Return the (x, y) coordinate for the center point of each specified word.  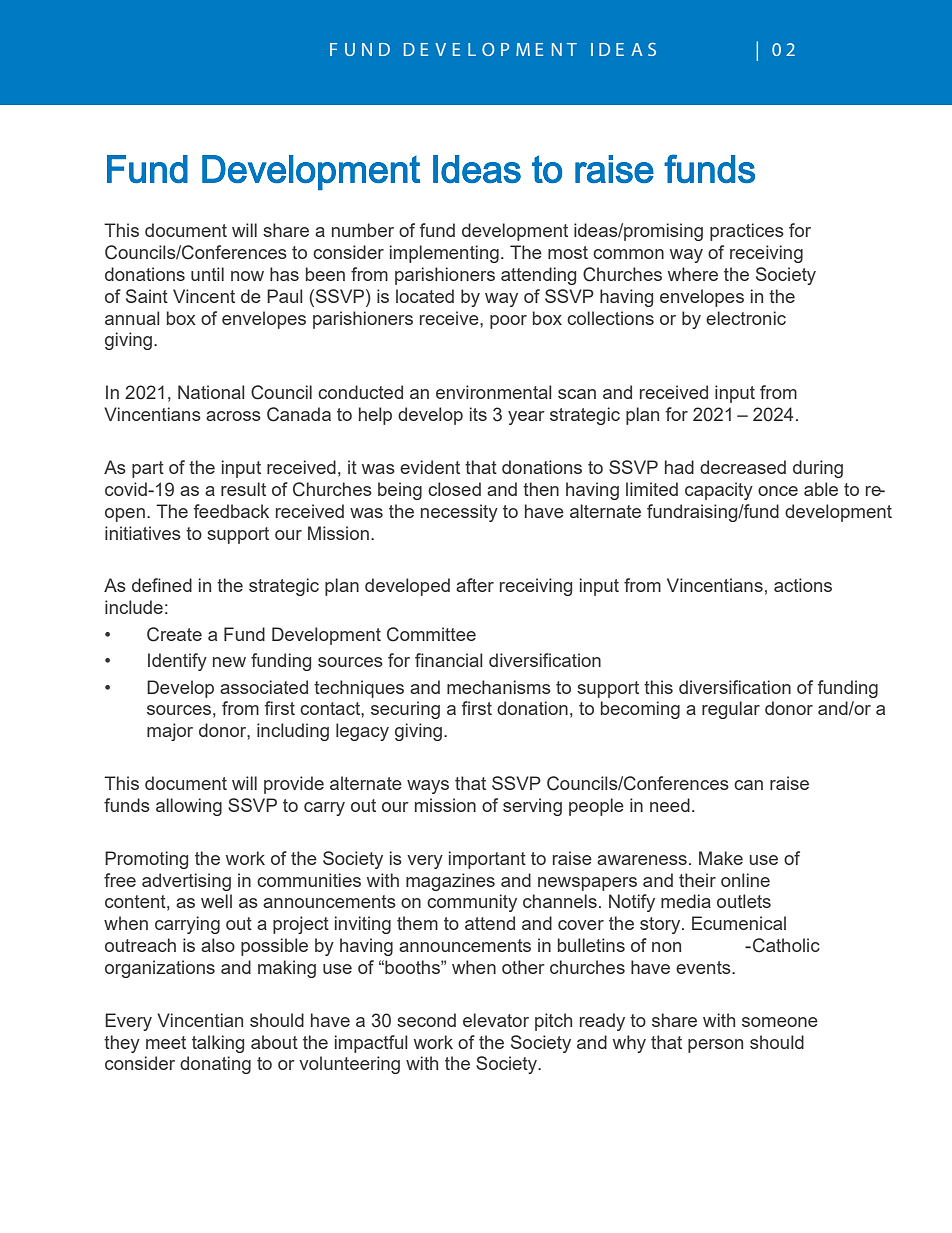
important (487, 860)
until (207, 274)
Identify (177, 662)
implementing (444, 254)
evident (430, 467)
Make (721, 858)
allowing (189, 807)
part (148, 469)
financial (449, 660)
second (426, 1020)
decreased (743, 467)
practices (747, 232)
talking (218, 1044)
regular (731, 710)
